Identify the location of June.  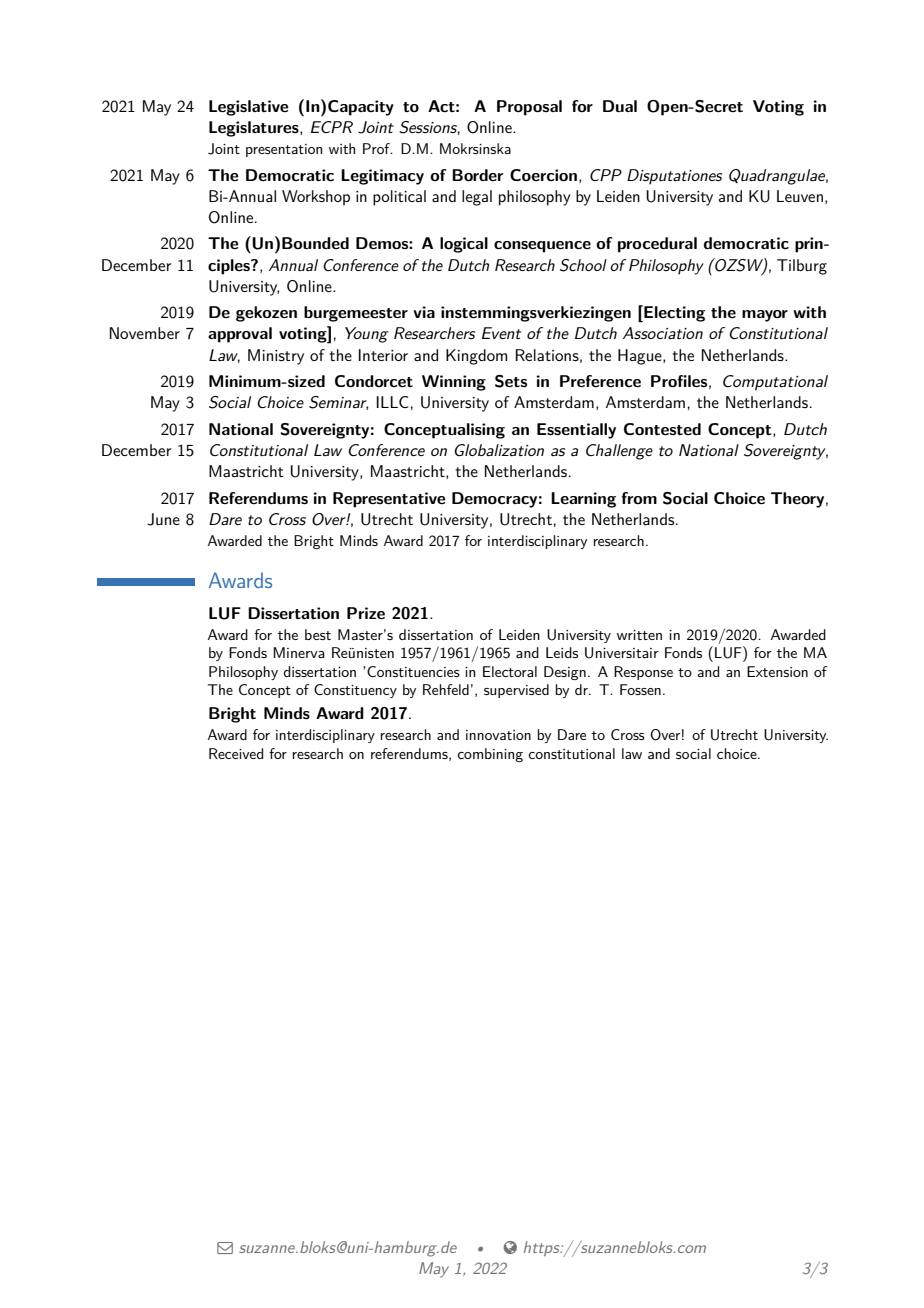
(163, 519).
